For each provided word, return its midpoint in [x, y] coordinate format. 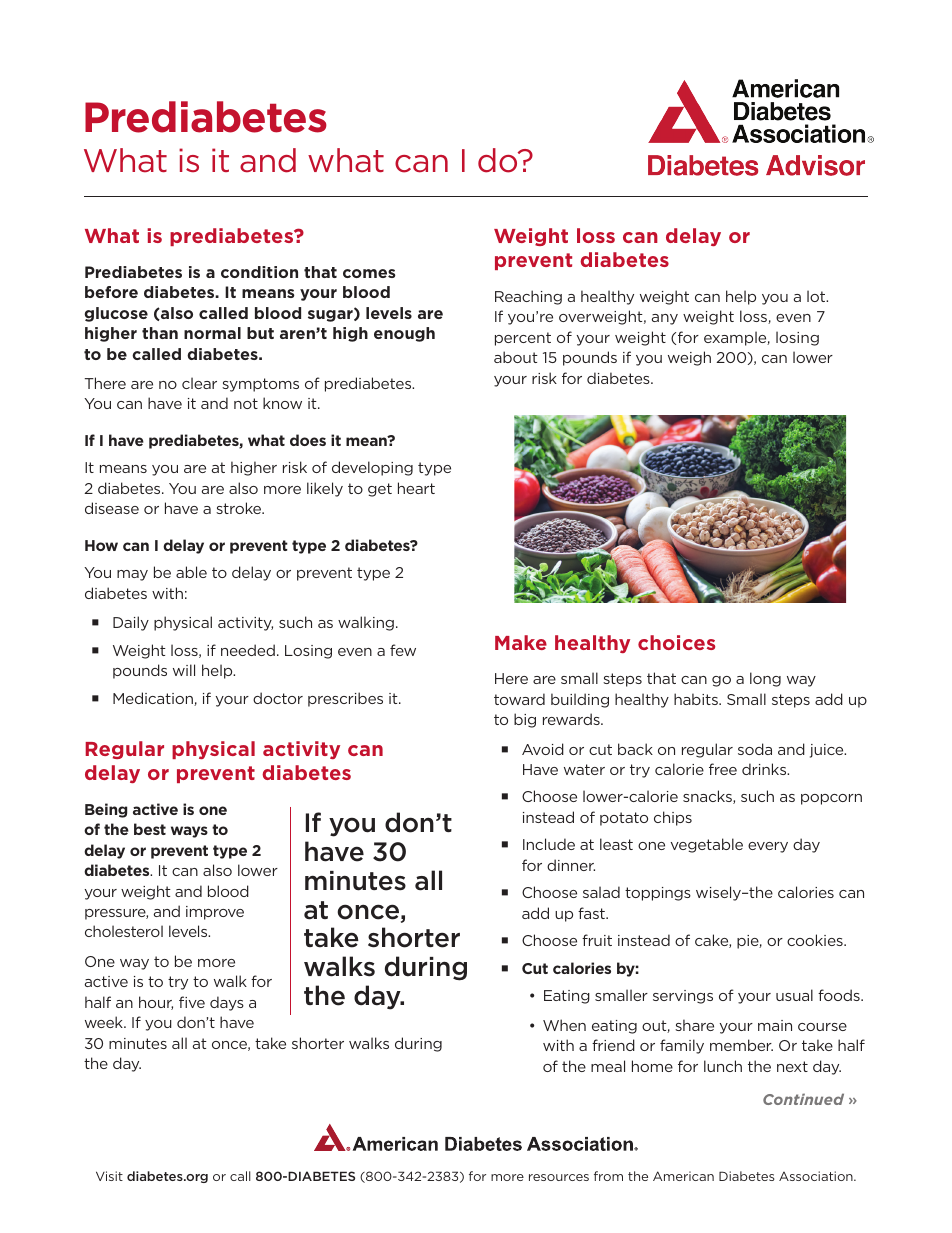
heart [416, 488]
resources [559, 1177]
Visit [109, 1176]
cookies [816, 940]
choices [676, 642]
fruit [597, 940]
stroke [240, 508]
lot [817, 296]
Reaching [528, 297]
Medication [154, 699]
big [525, 720]
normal [212, 333]
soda [755, 749]
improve [215, 913]
